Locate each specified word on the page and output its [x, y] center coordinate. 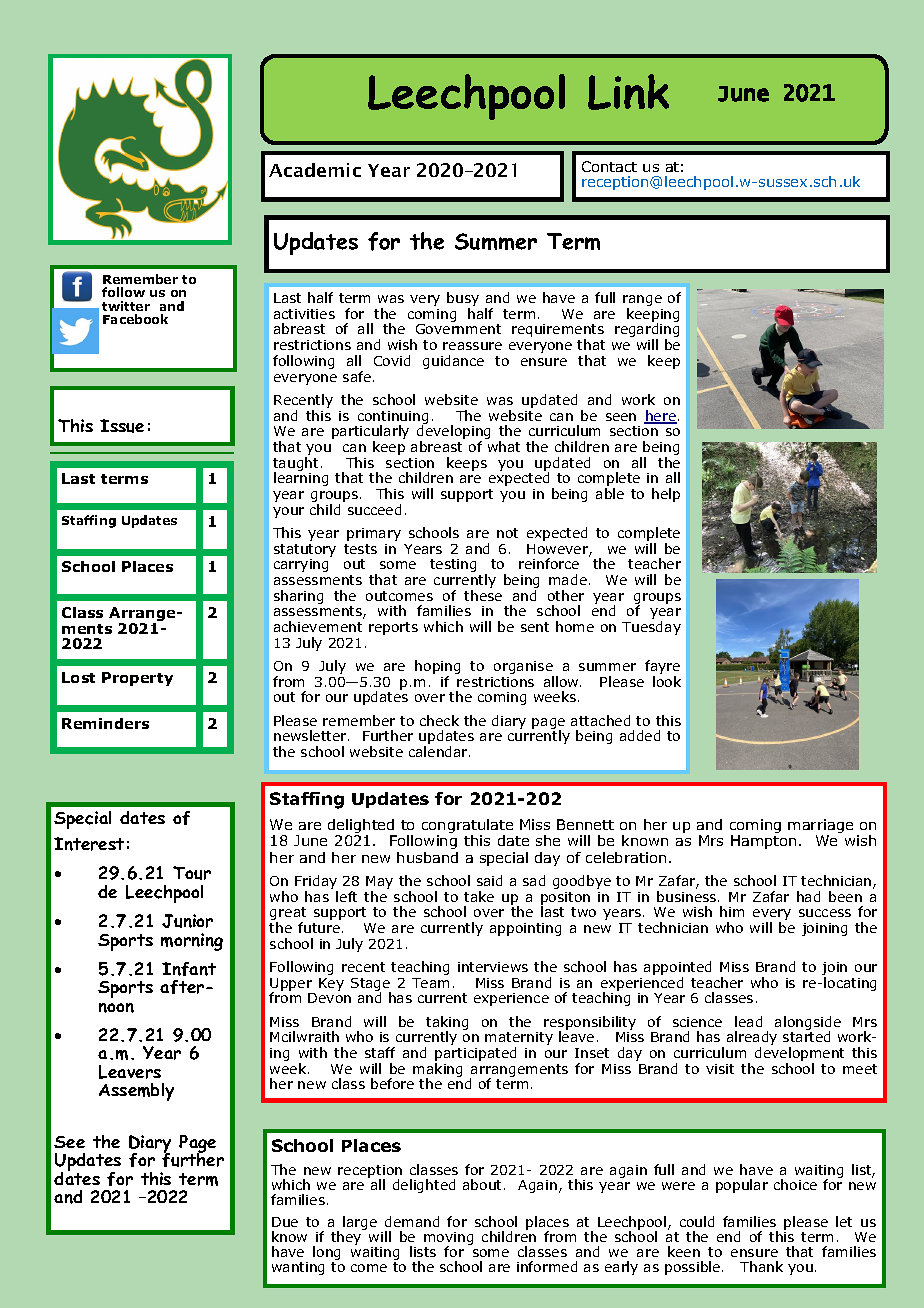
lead [748, 1021]
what [504, 446]
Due [285, 1222]
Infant [189, 969]
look [667, 681]
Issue [122, 426]
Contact [609, 166]
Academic [315, 170]
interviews [493, 967]
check [439, 720]
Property [137, 679]
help [666, 495]
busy [463, 300]
